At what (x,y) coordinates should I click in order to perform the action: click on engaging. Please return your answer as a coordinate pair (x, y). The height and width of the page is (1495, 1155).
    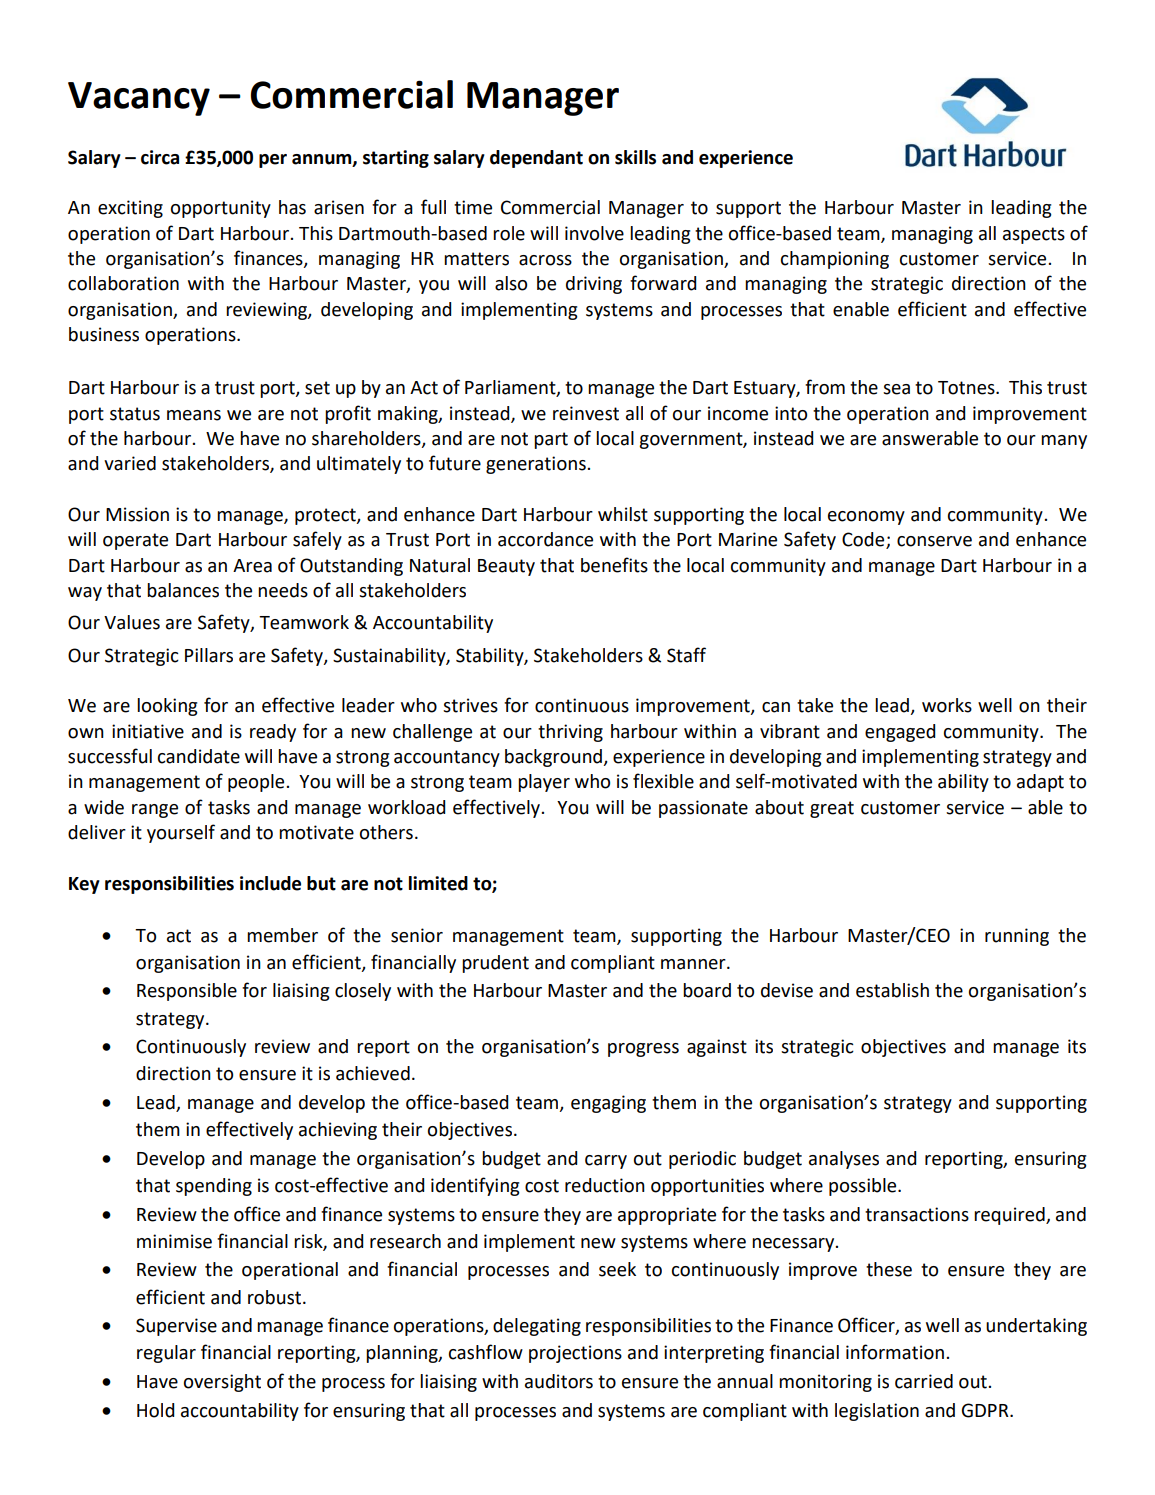
    Looking at the image, I should click on (608, 1104).
